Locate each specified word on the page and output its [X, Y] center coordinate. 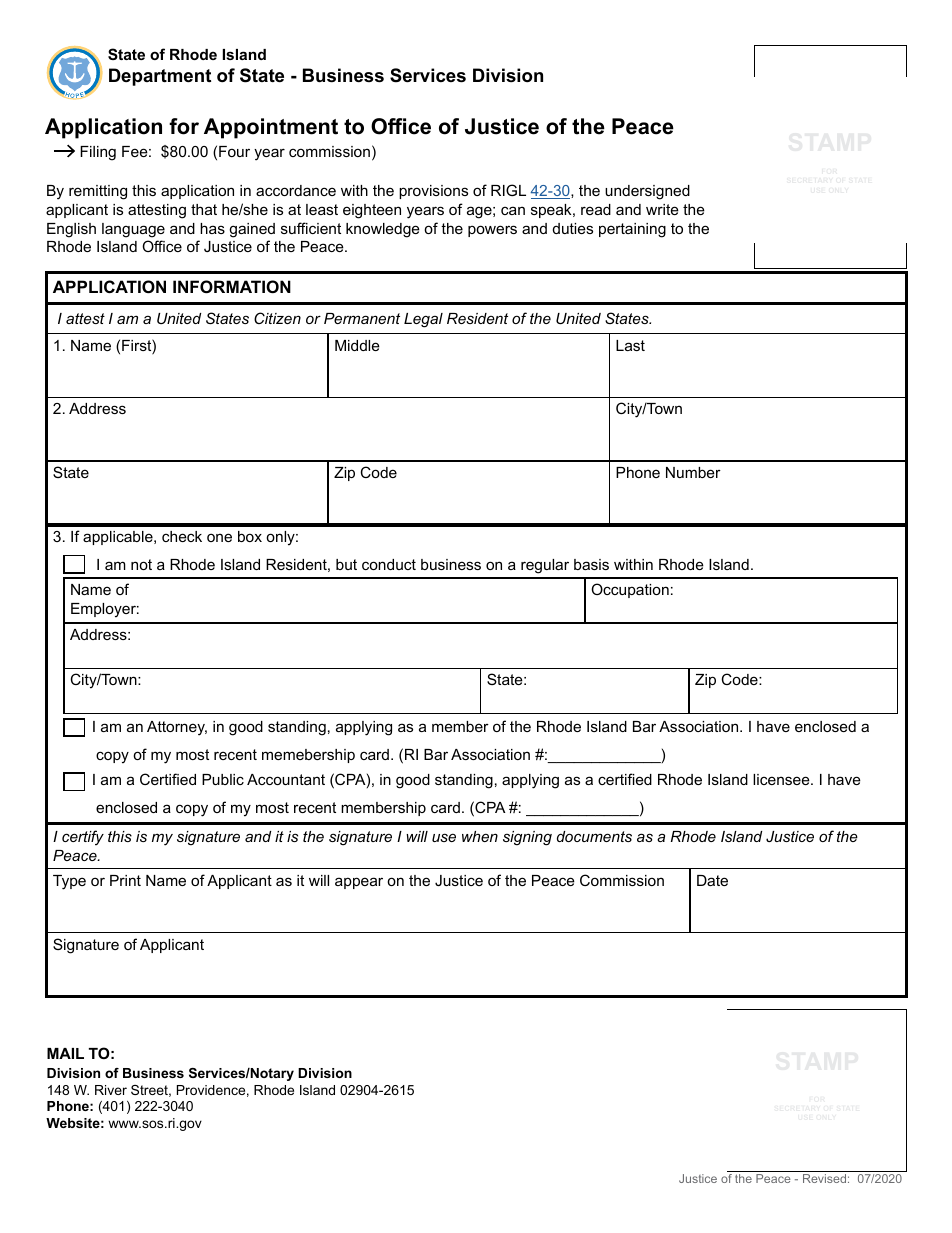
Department [160, 77]
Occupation [630, 590]
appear [359, 883]
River [111, 1090]
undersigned [647, 192]
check [182, 536]
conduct [389, 564]
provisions [433, 192]
